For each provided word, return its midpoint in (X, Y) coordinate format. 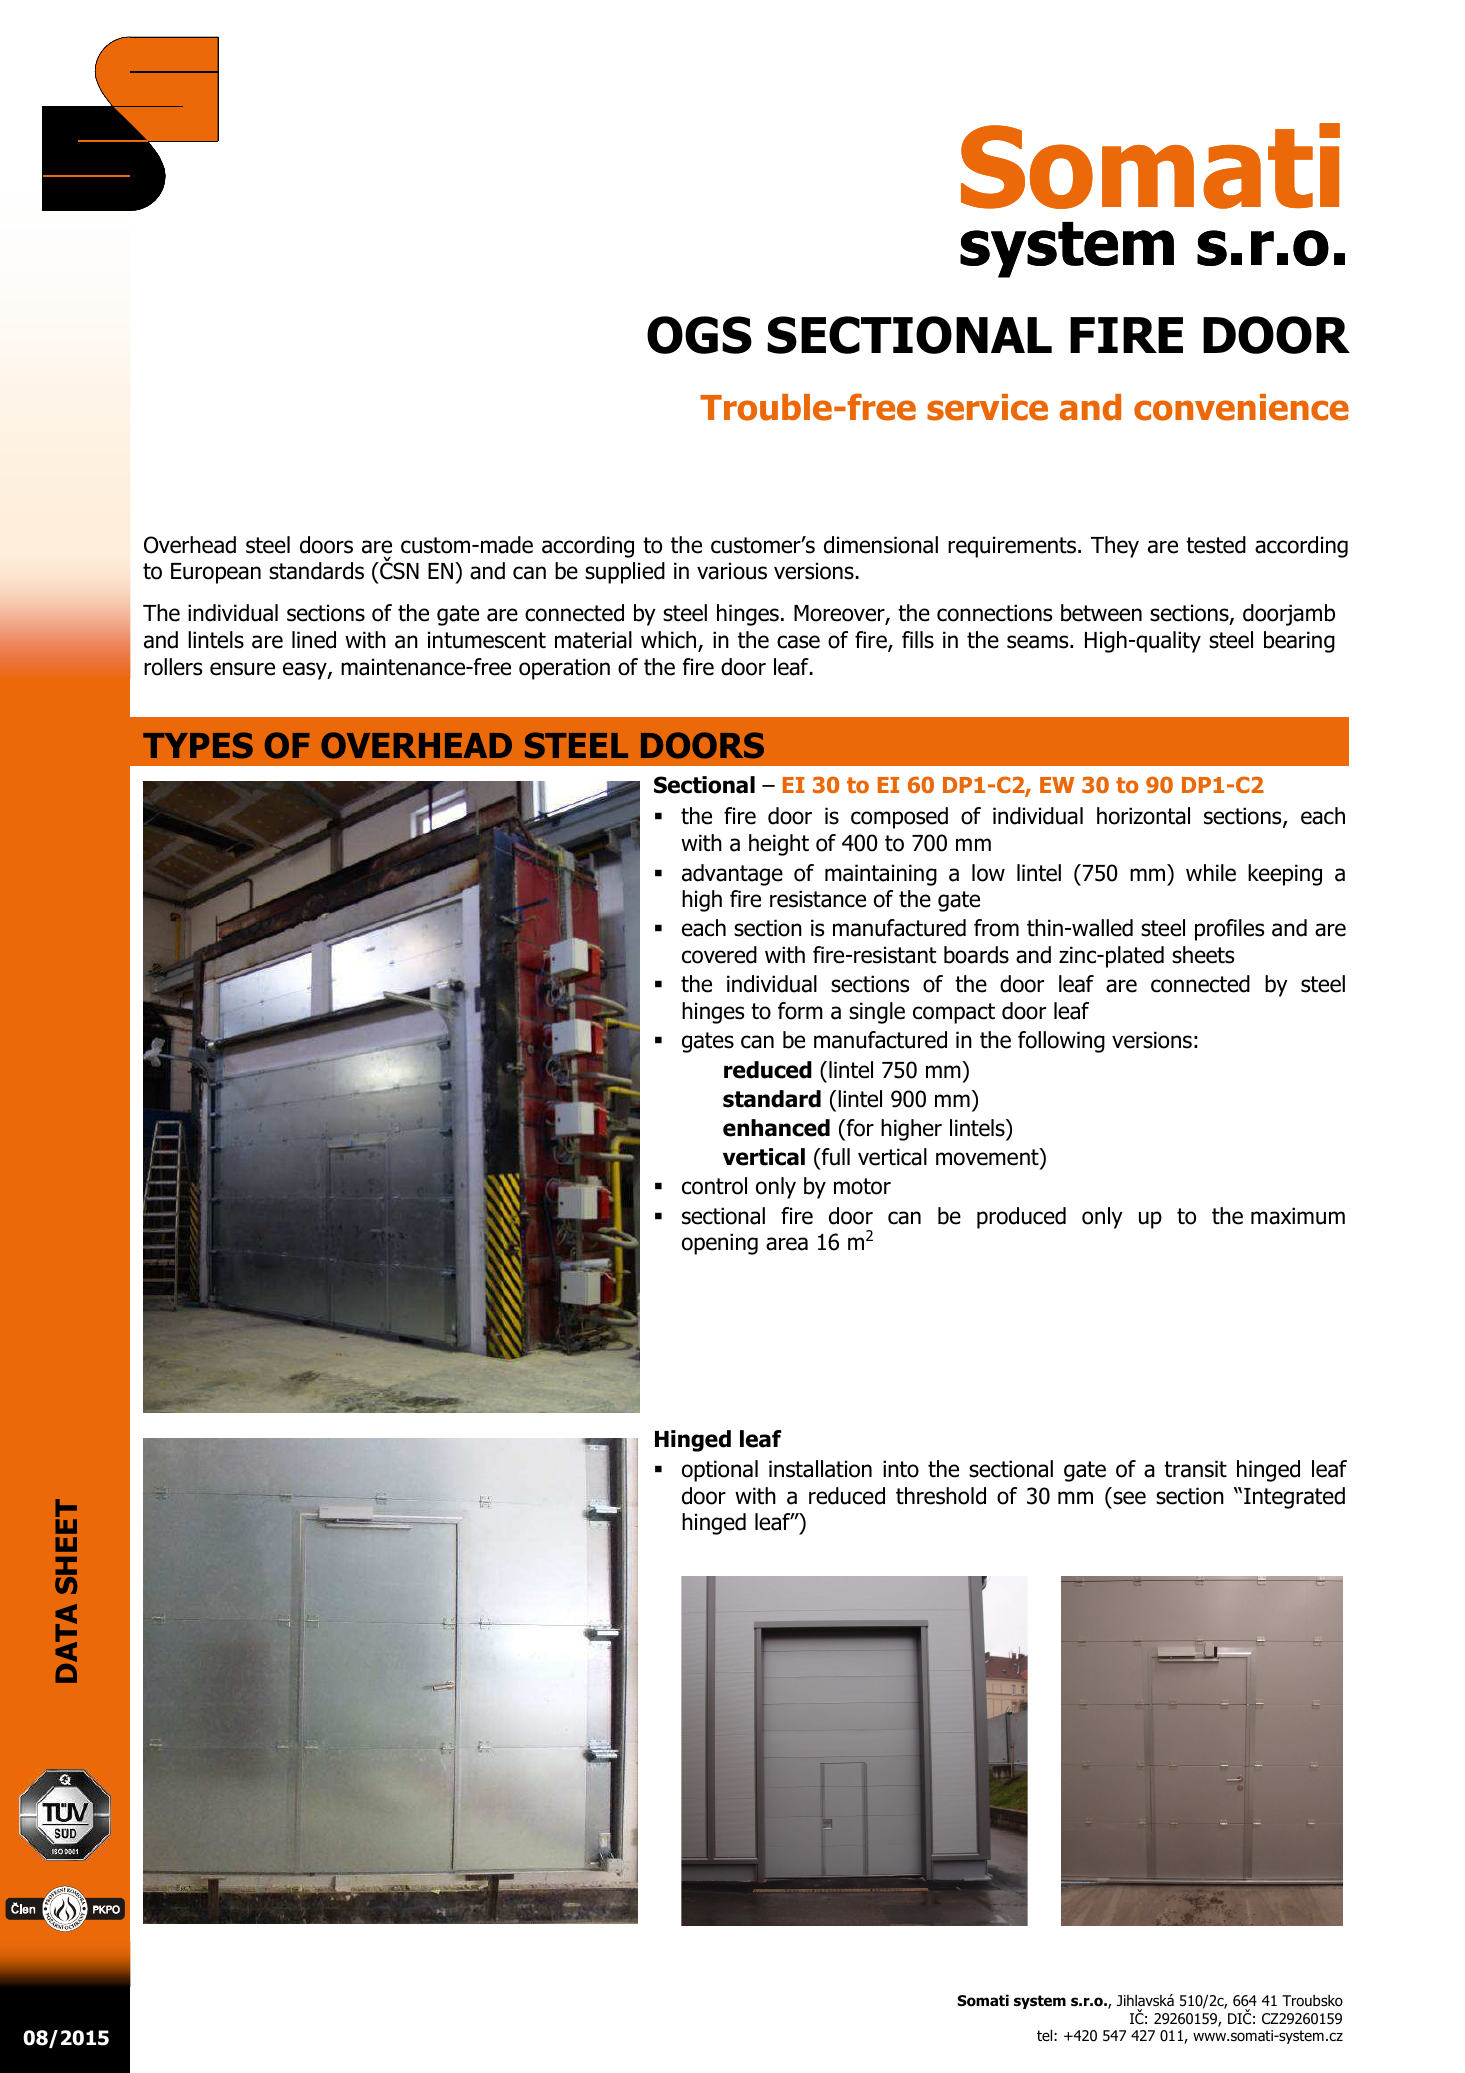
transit (1195, 1469)
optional (720, 1471)
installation (820, 1469)
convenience (1241, 407)
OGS (699, 335)
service (987, 407)
